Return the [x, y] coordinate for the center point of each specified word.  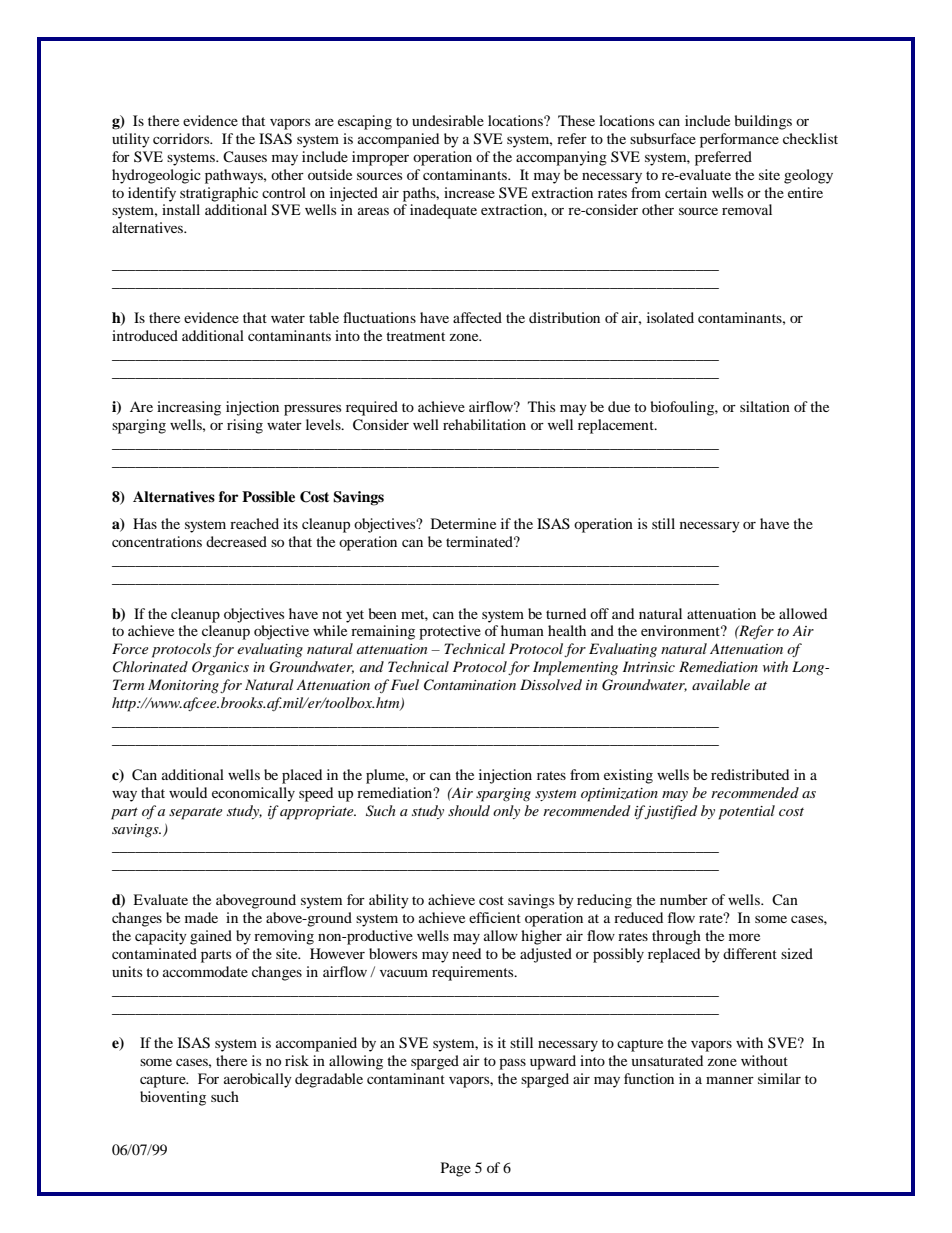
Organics [220, 668]
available [721, 684]
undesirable [448, 120]
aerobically [258, 1080]
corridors [182, 138]
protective [450, 632]
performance [739, 140]
